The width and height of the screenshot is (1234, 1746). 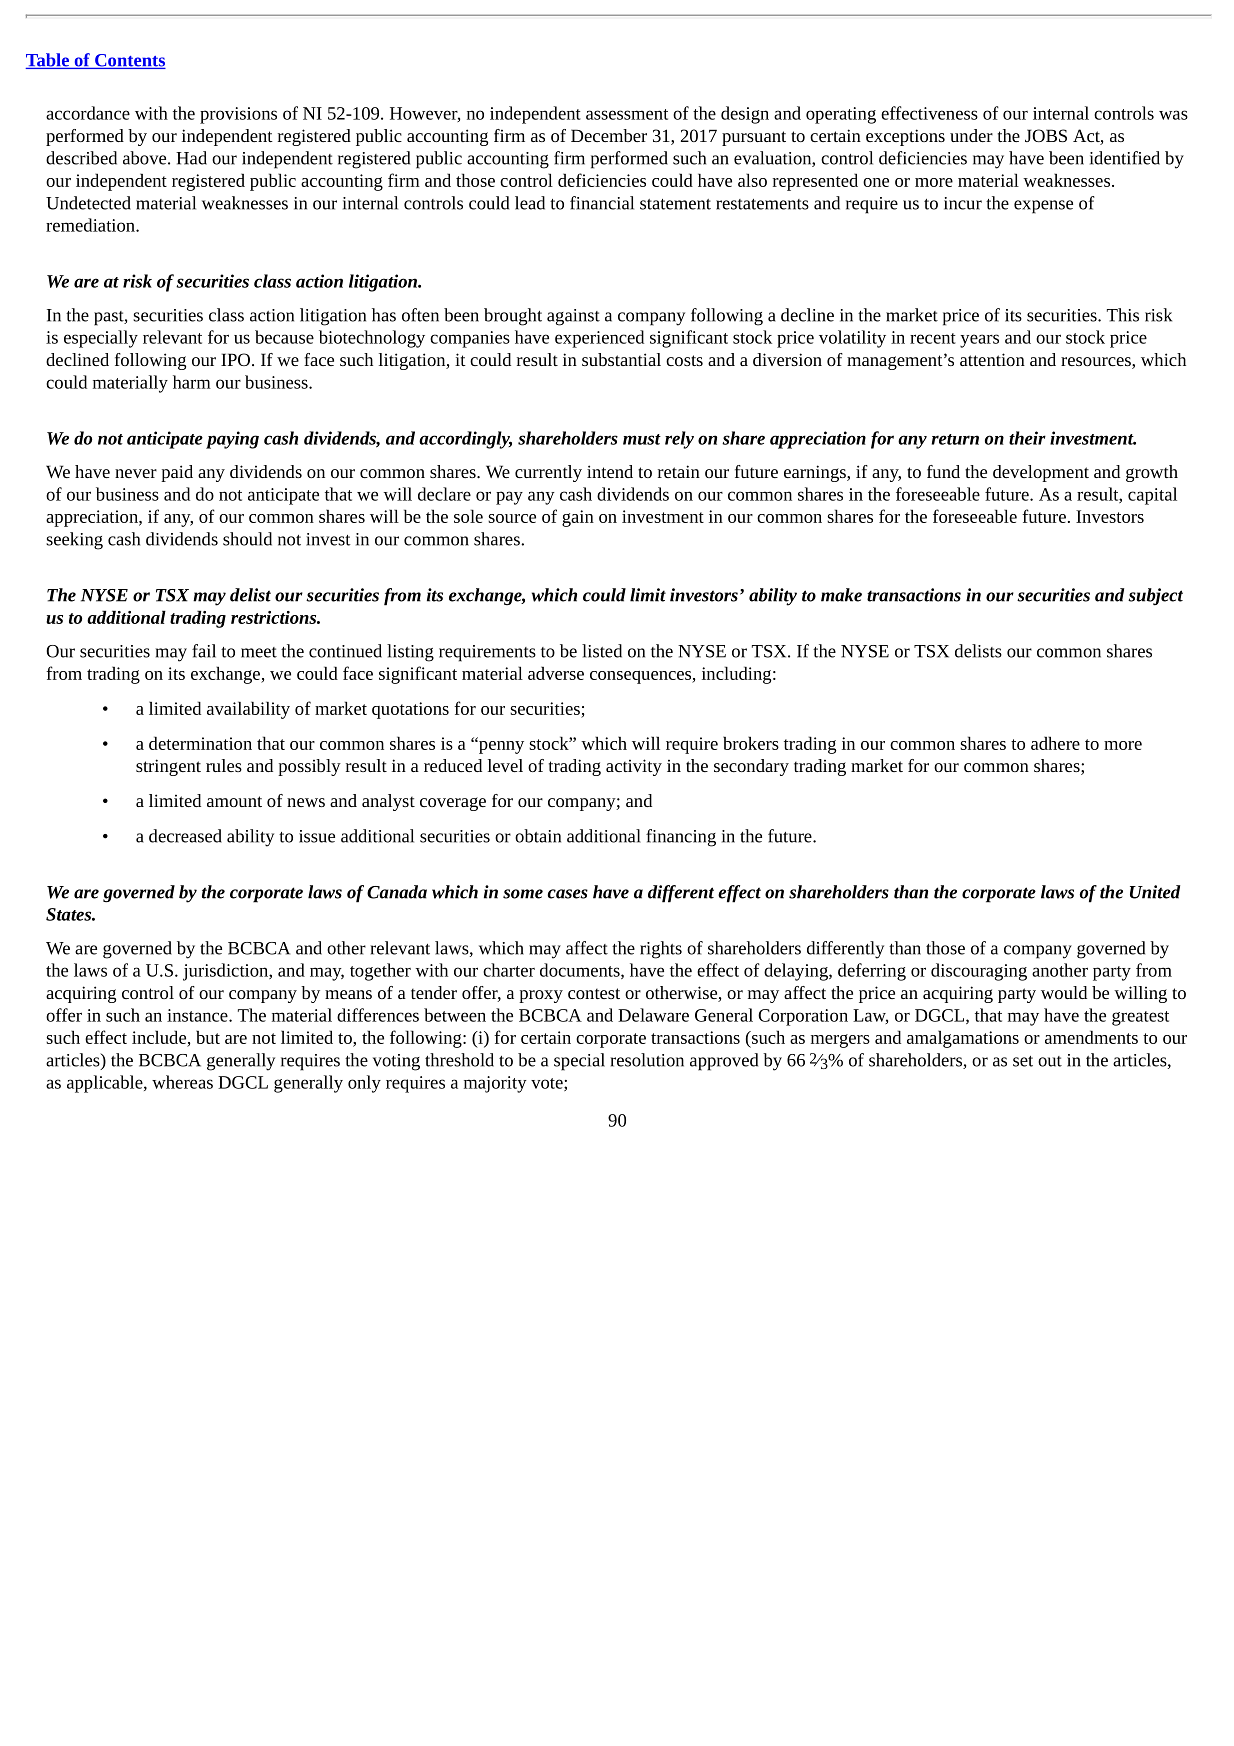 I want to click on include, so click(x=159, y=1037).
